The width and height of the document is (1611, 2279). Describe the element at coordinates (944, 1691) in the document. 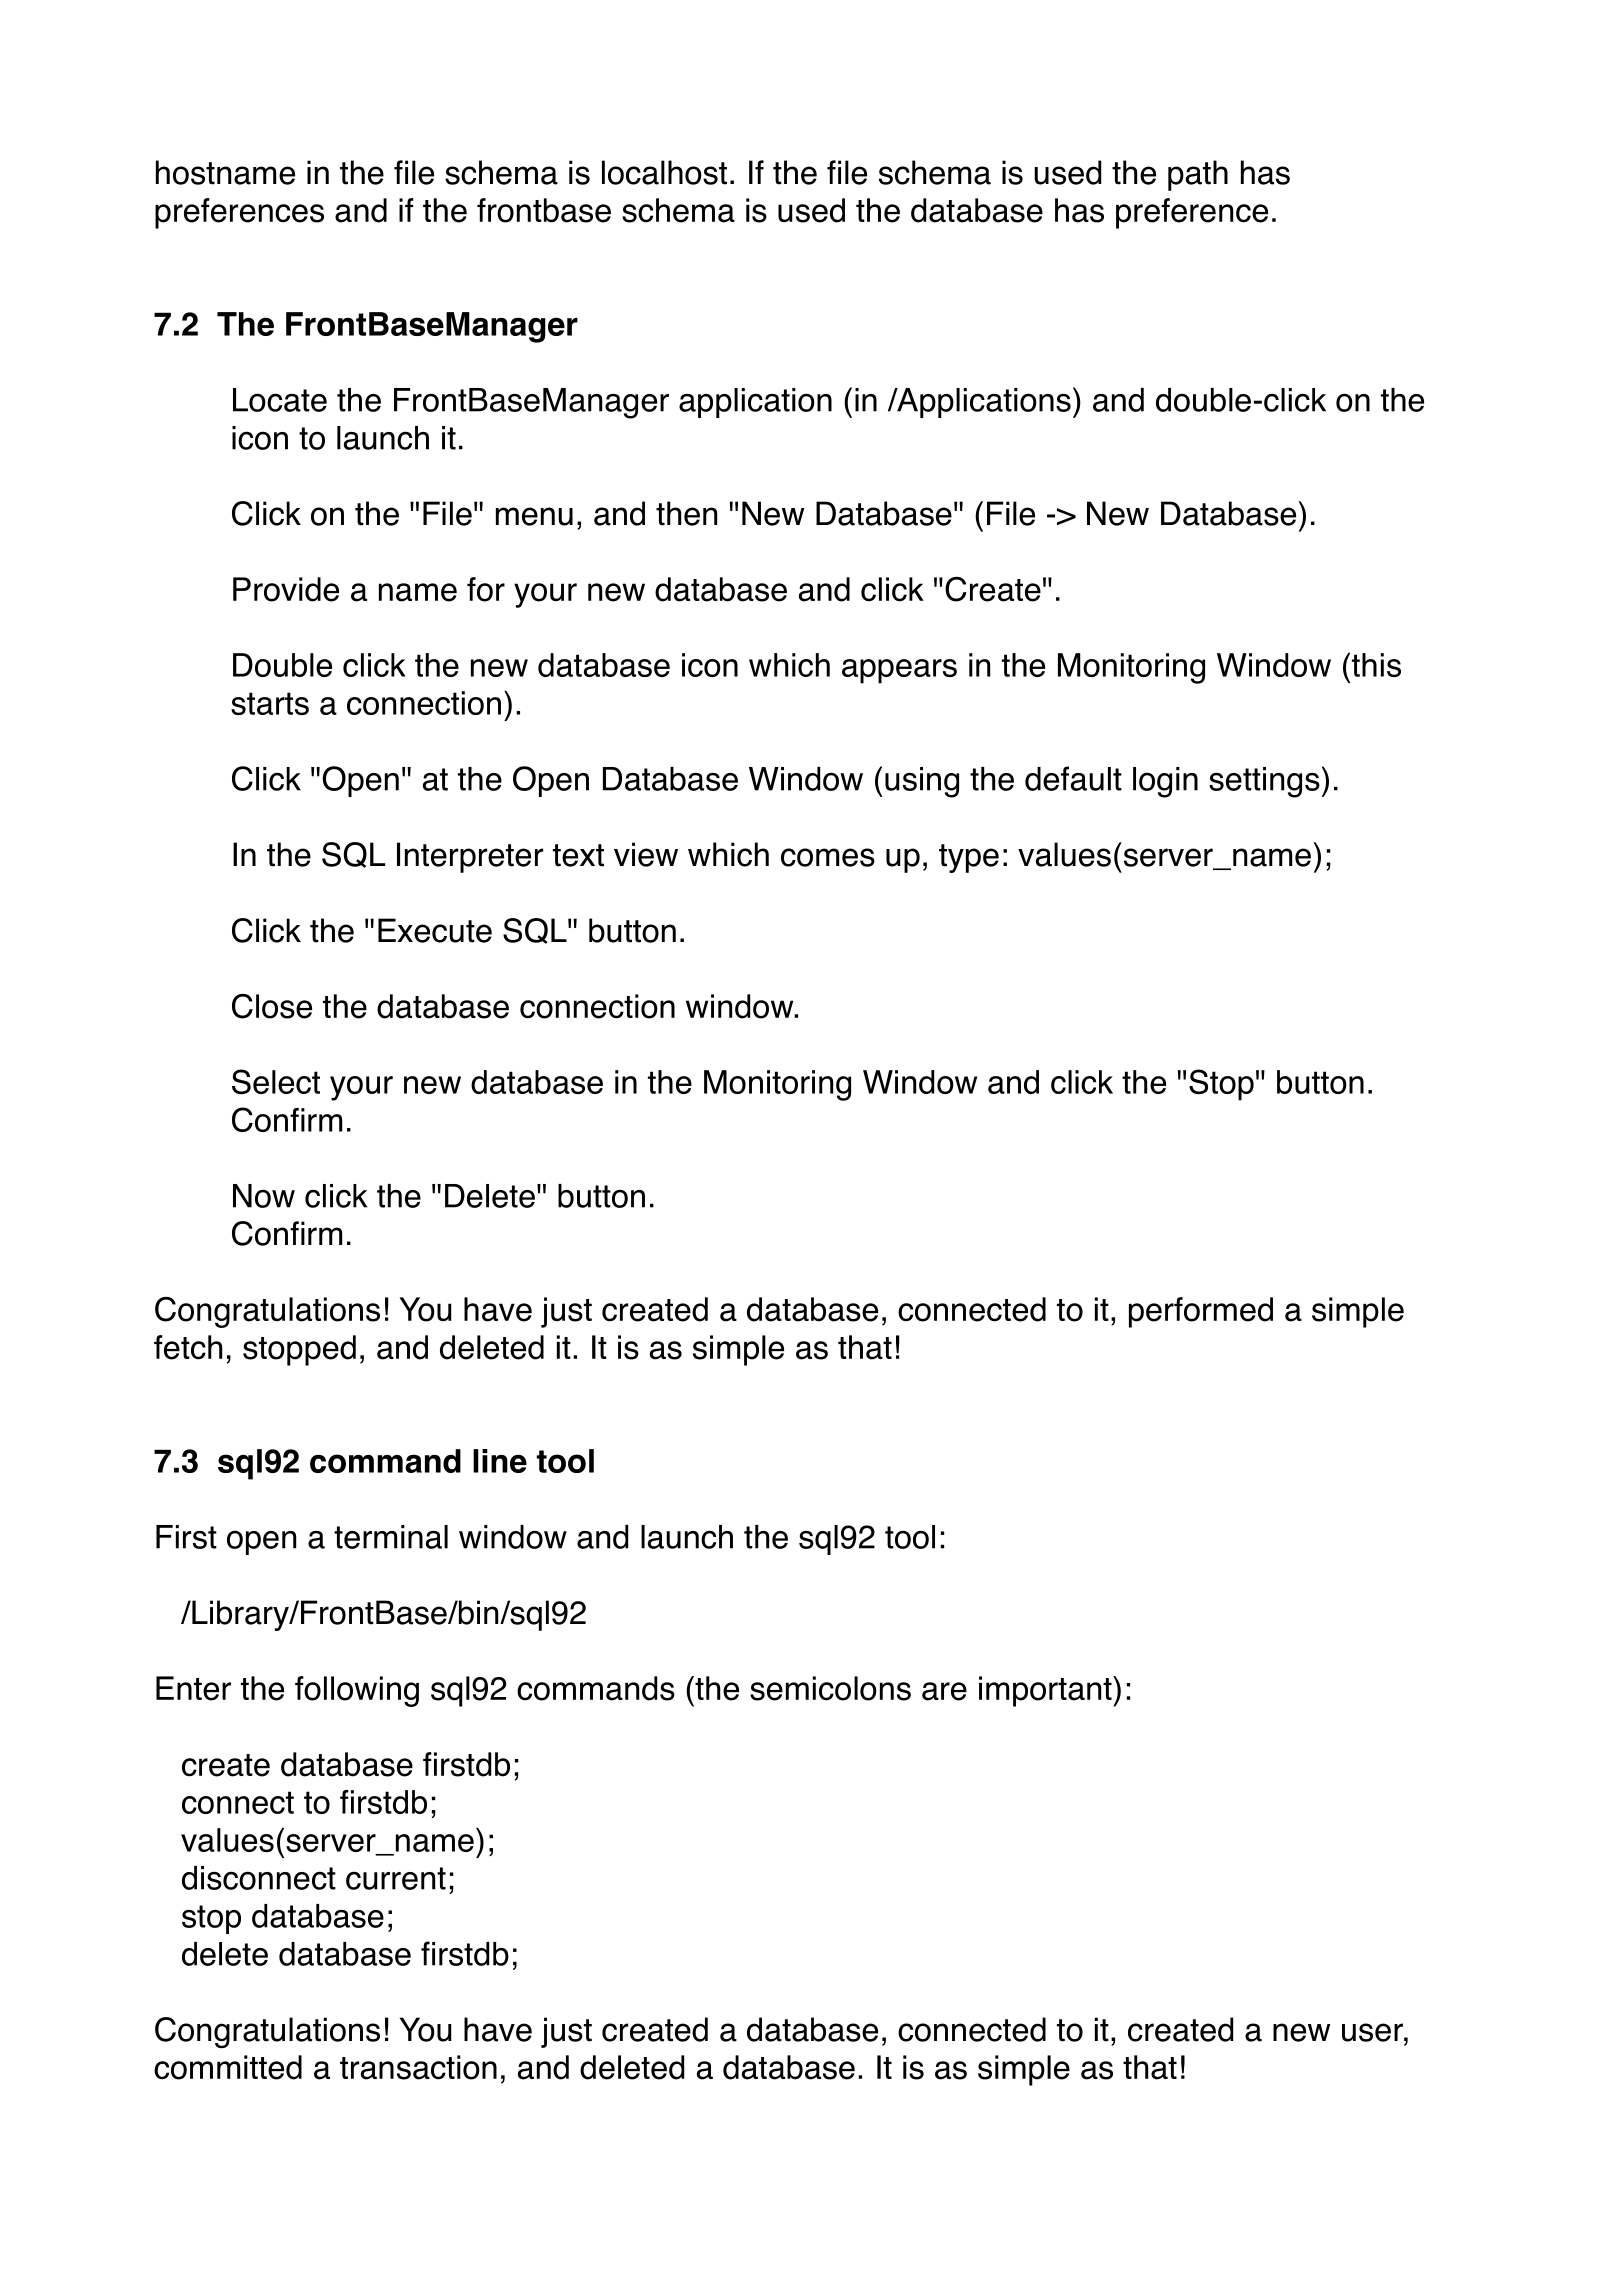

I see `are` at that location.
